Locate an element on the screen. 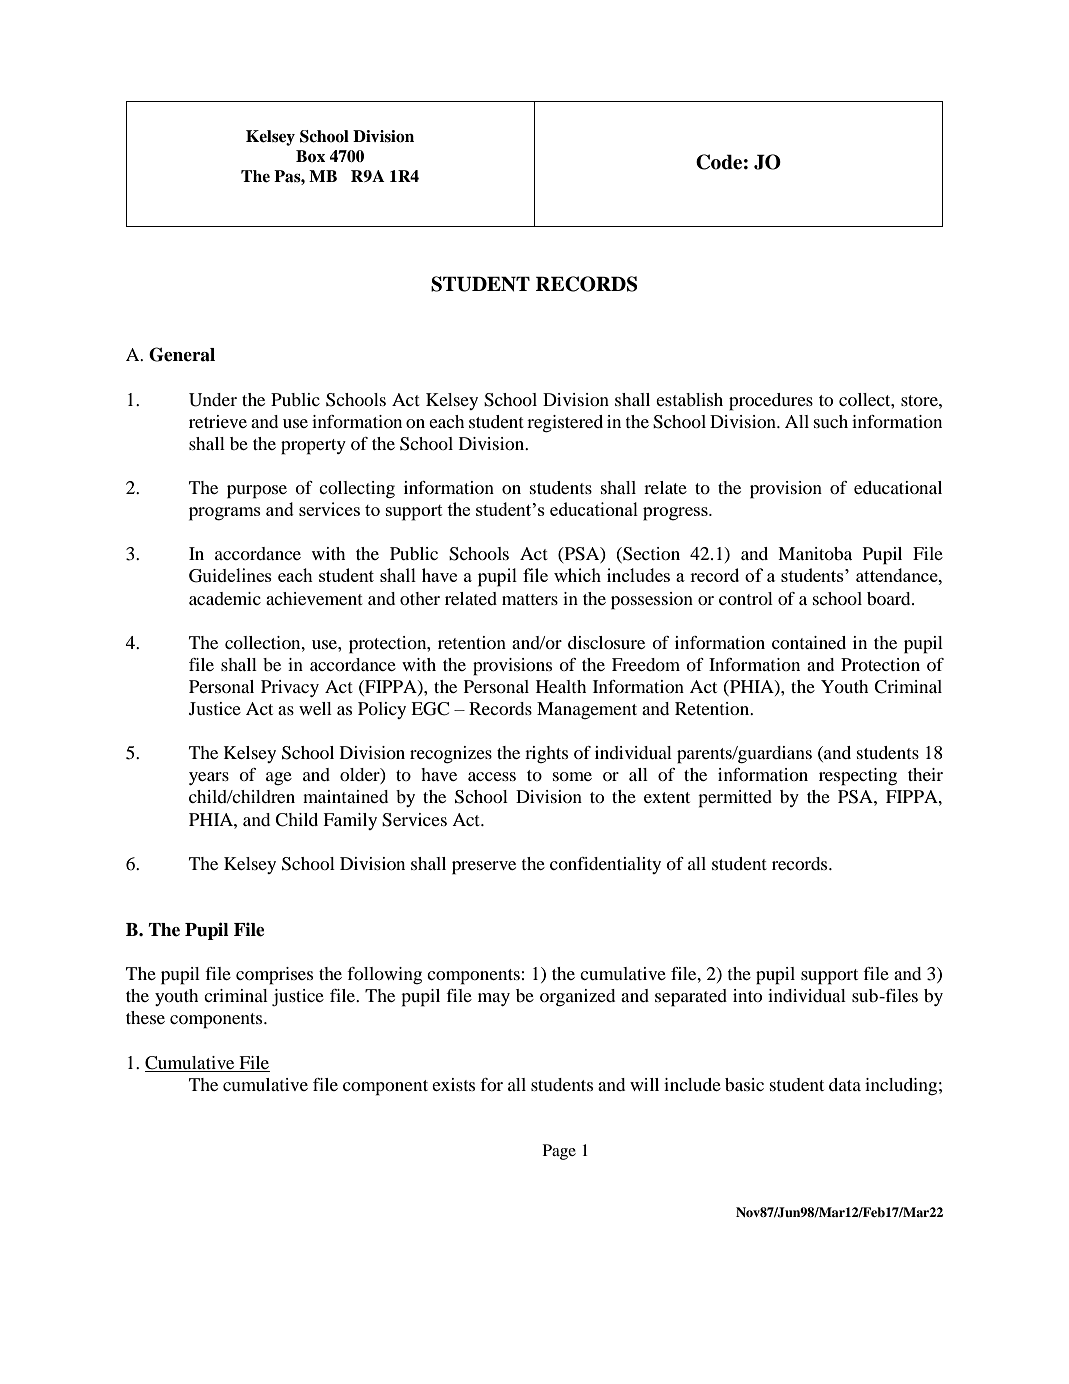 This screenshot has height=1384, width=1069. Page is located at coordinates (559, 1152).
